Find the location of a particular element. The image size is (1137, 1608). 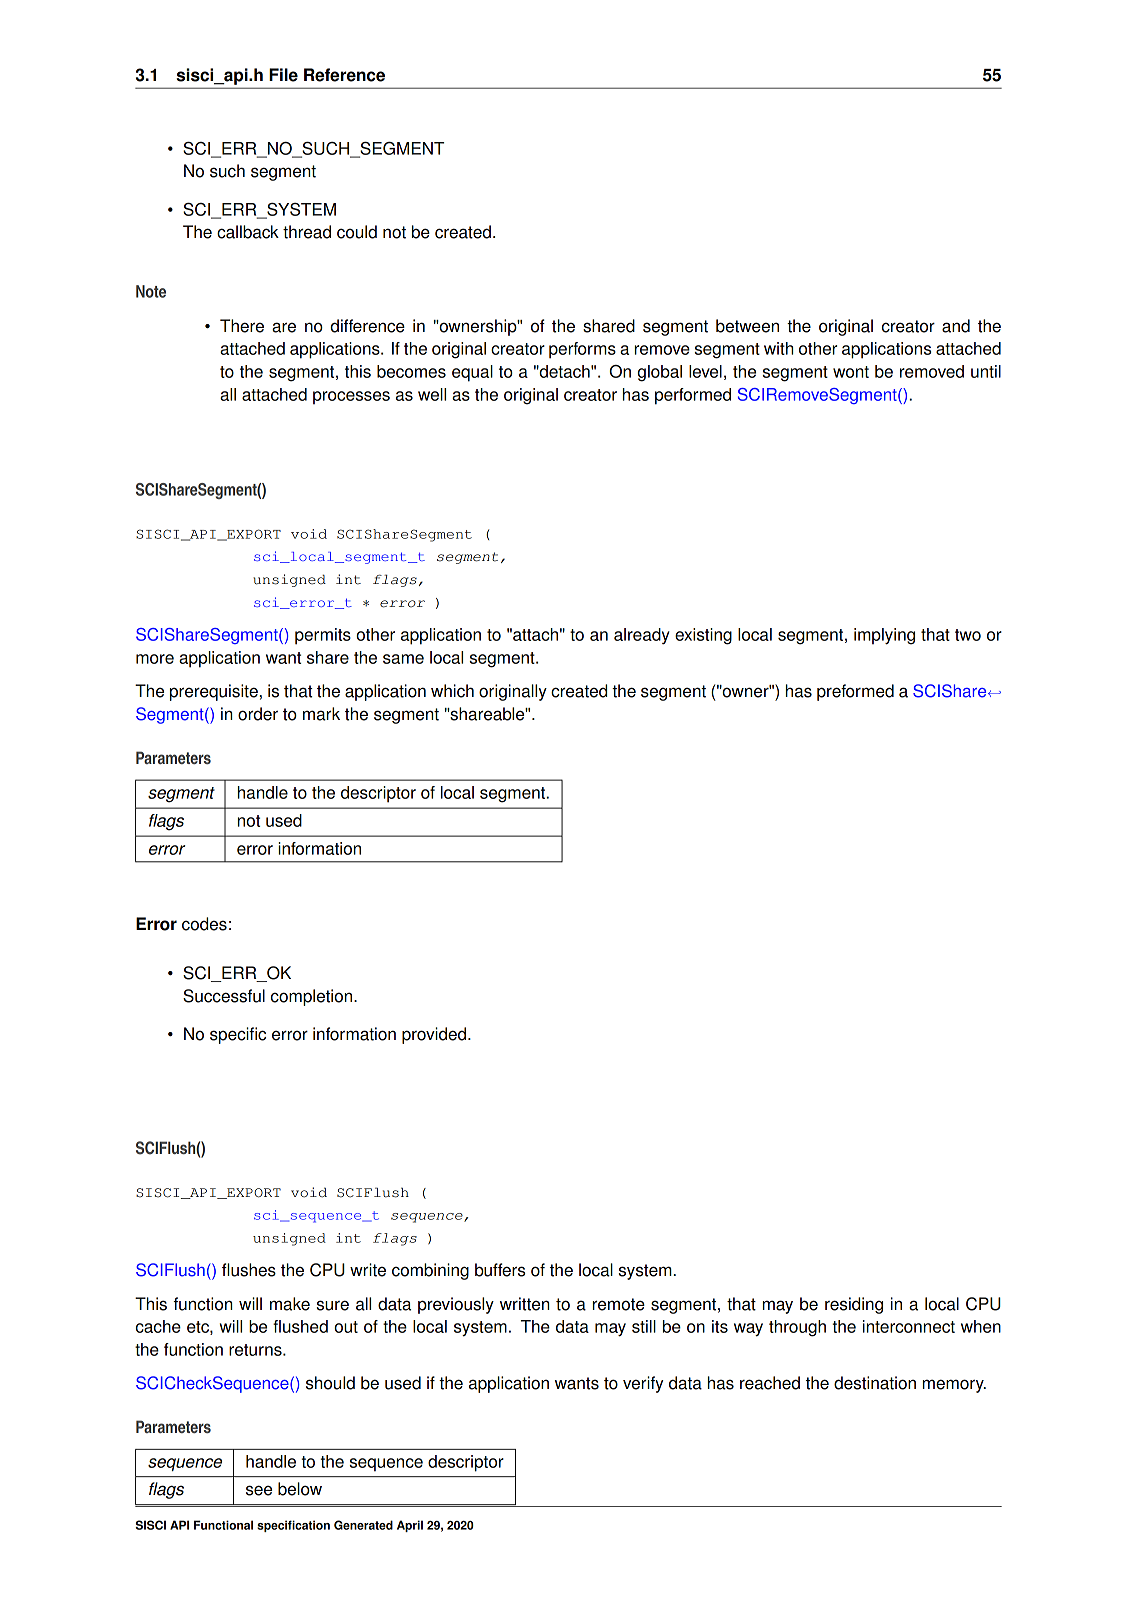

permits is located at coordinates (323, 636).
